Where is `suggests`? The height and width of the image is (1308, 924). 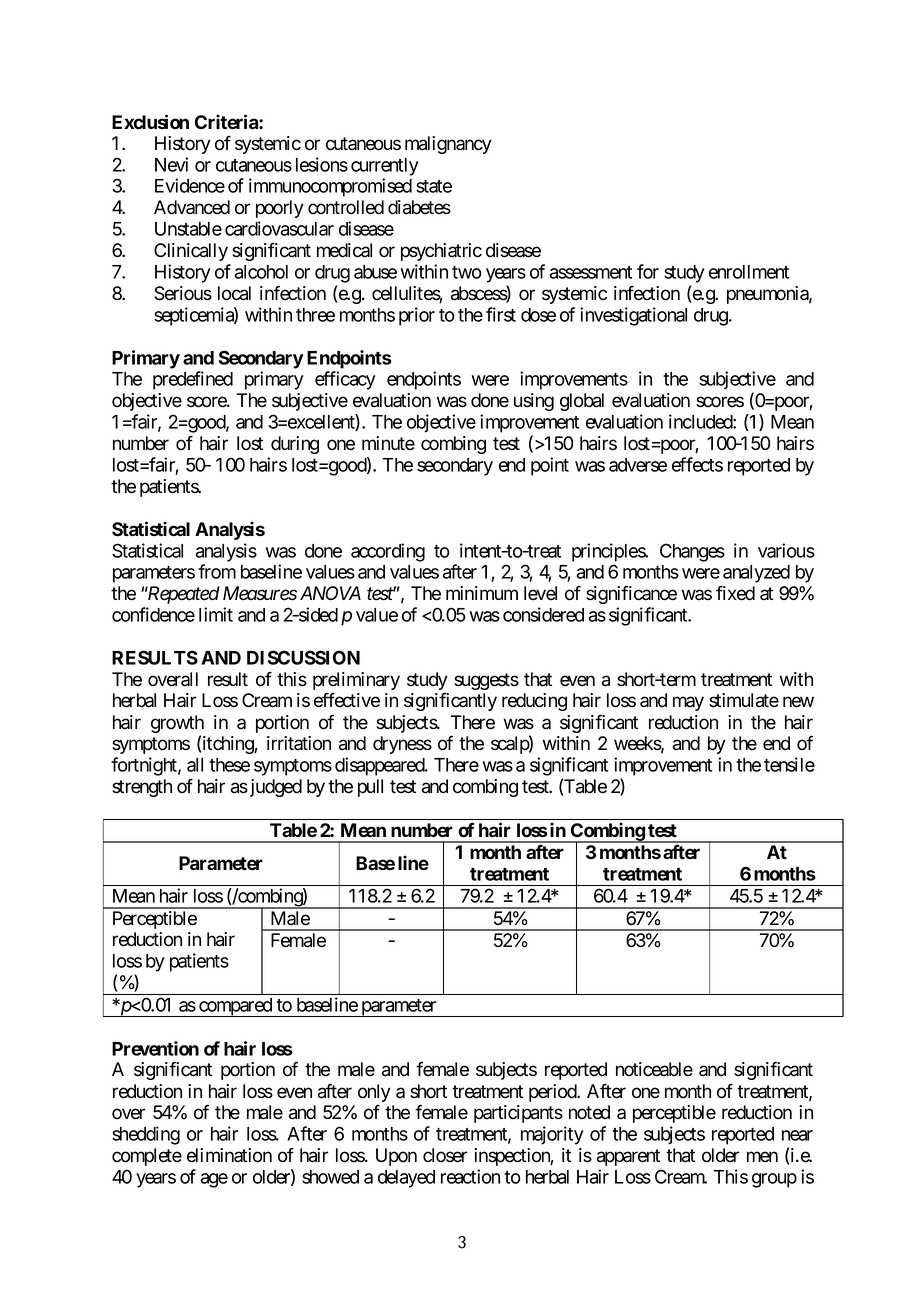 suggests is located at coordinates (486, 681).
